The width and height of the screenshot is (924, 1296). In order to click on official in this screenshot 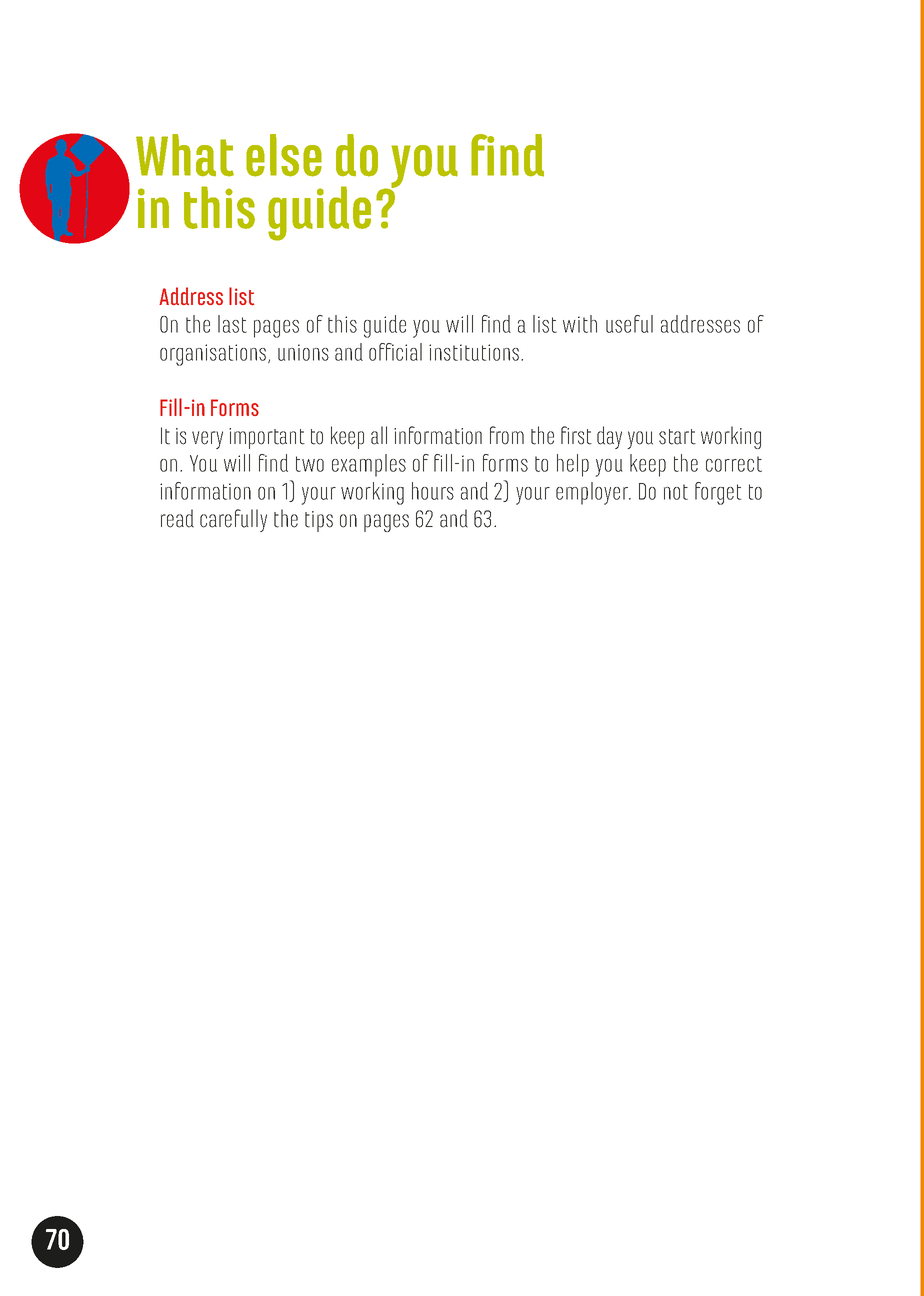, I will do `click(395, 352)`.
